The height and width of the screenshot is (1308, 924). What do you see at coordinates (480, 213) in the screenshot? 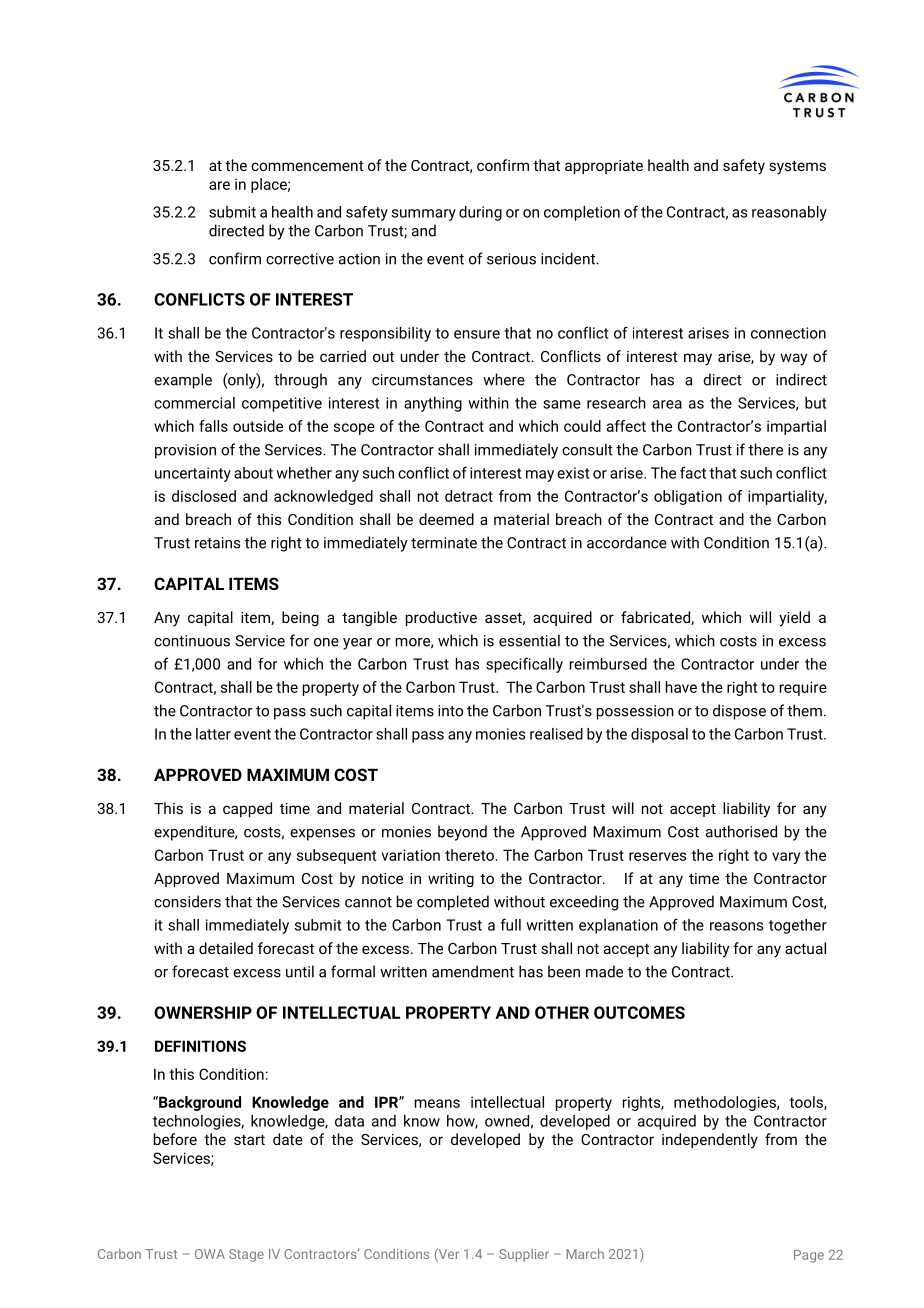
I see `during` at bounding box center [480, 213].
